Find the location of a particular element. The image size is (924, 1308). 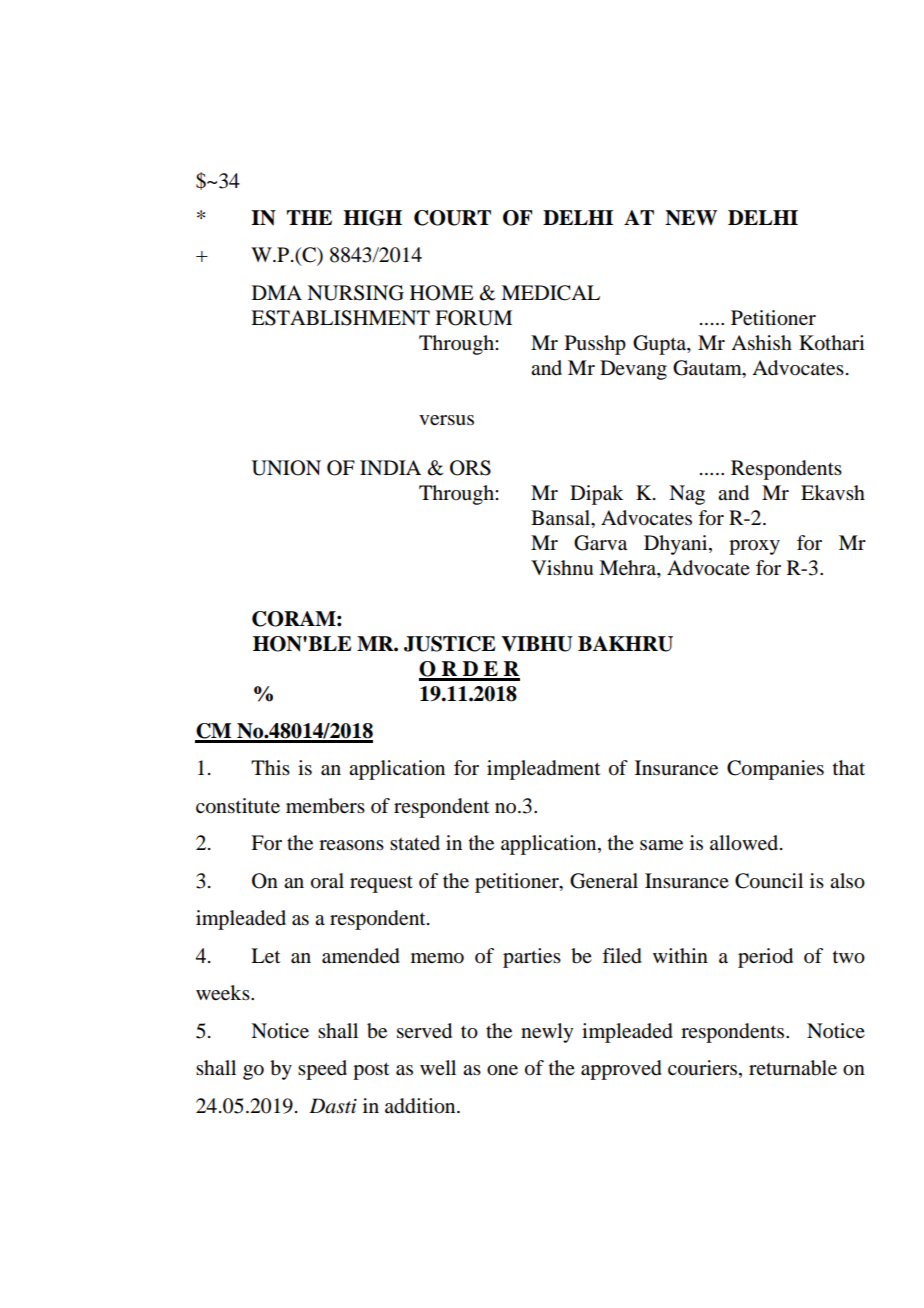

UNION is located at coordinates (286, 468).
